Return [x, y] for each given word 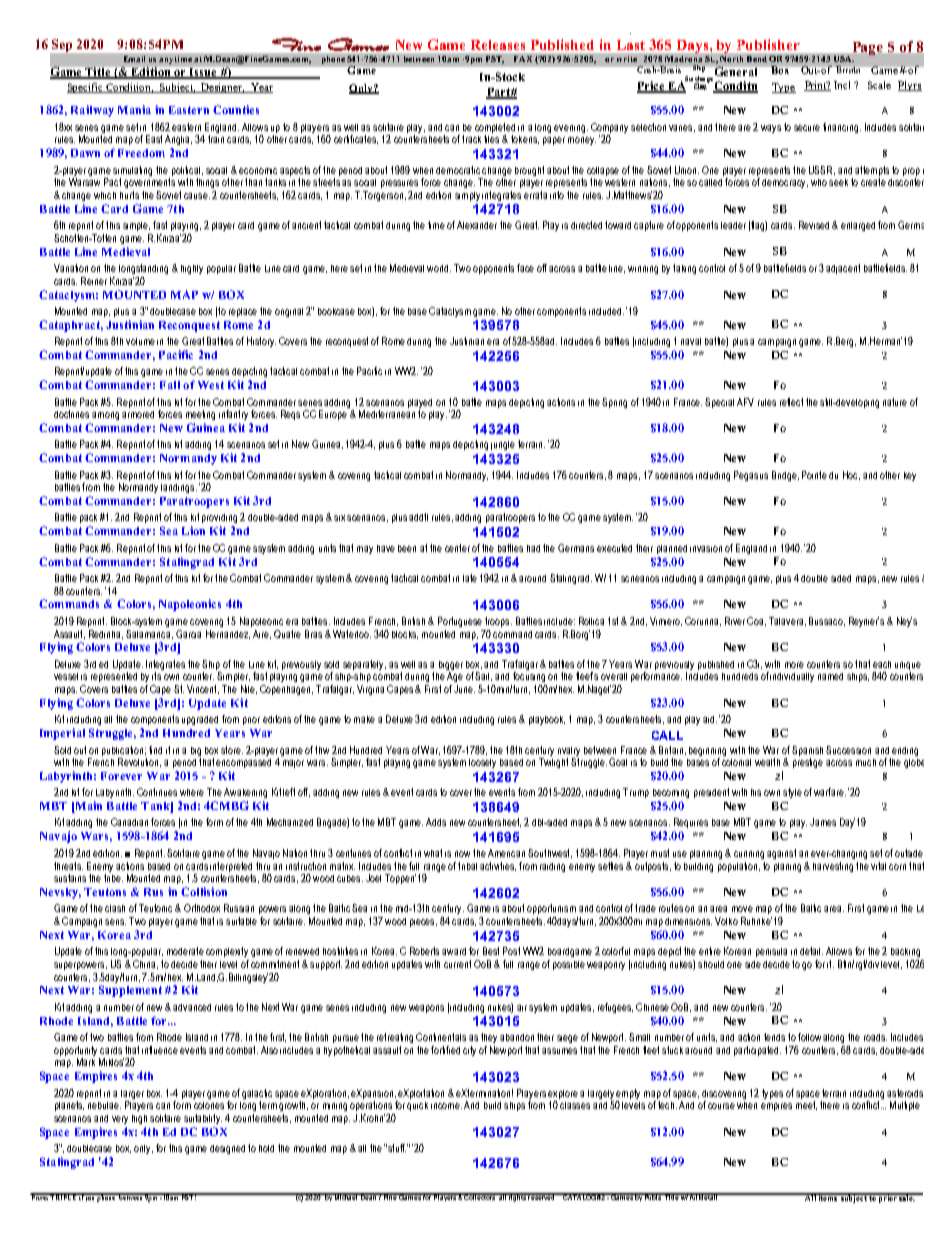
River [735, 621]
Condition [129, 88]
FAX [523, 59]
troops [498, 622]
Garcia [188, 634]
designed [227, 1149]
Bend [757, 59]
